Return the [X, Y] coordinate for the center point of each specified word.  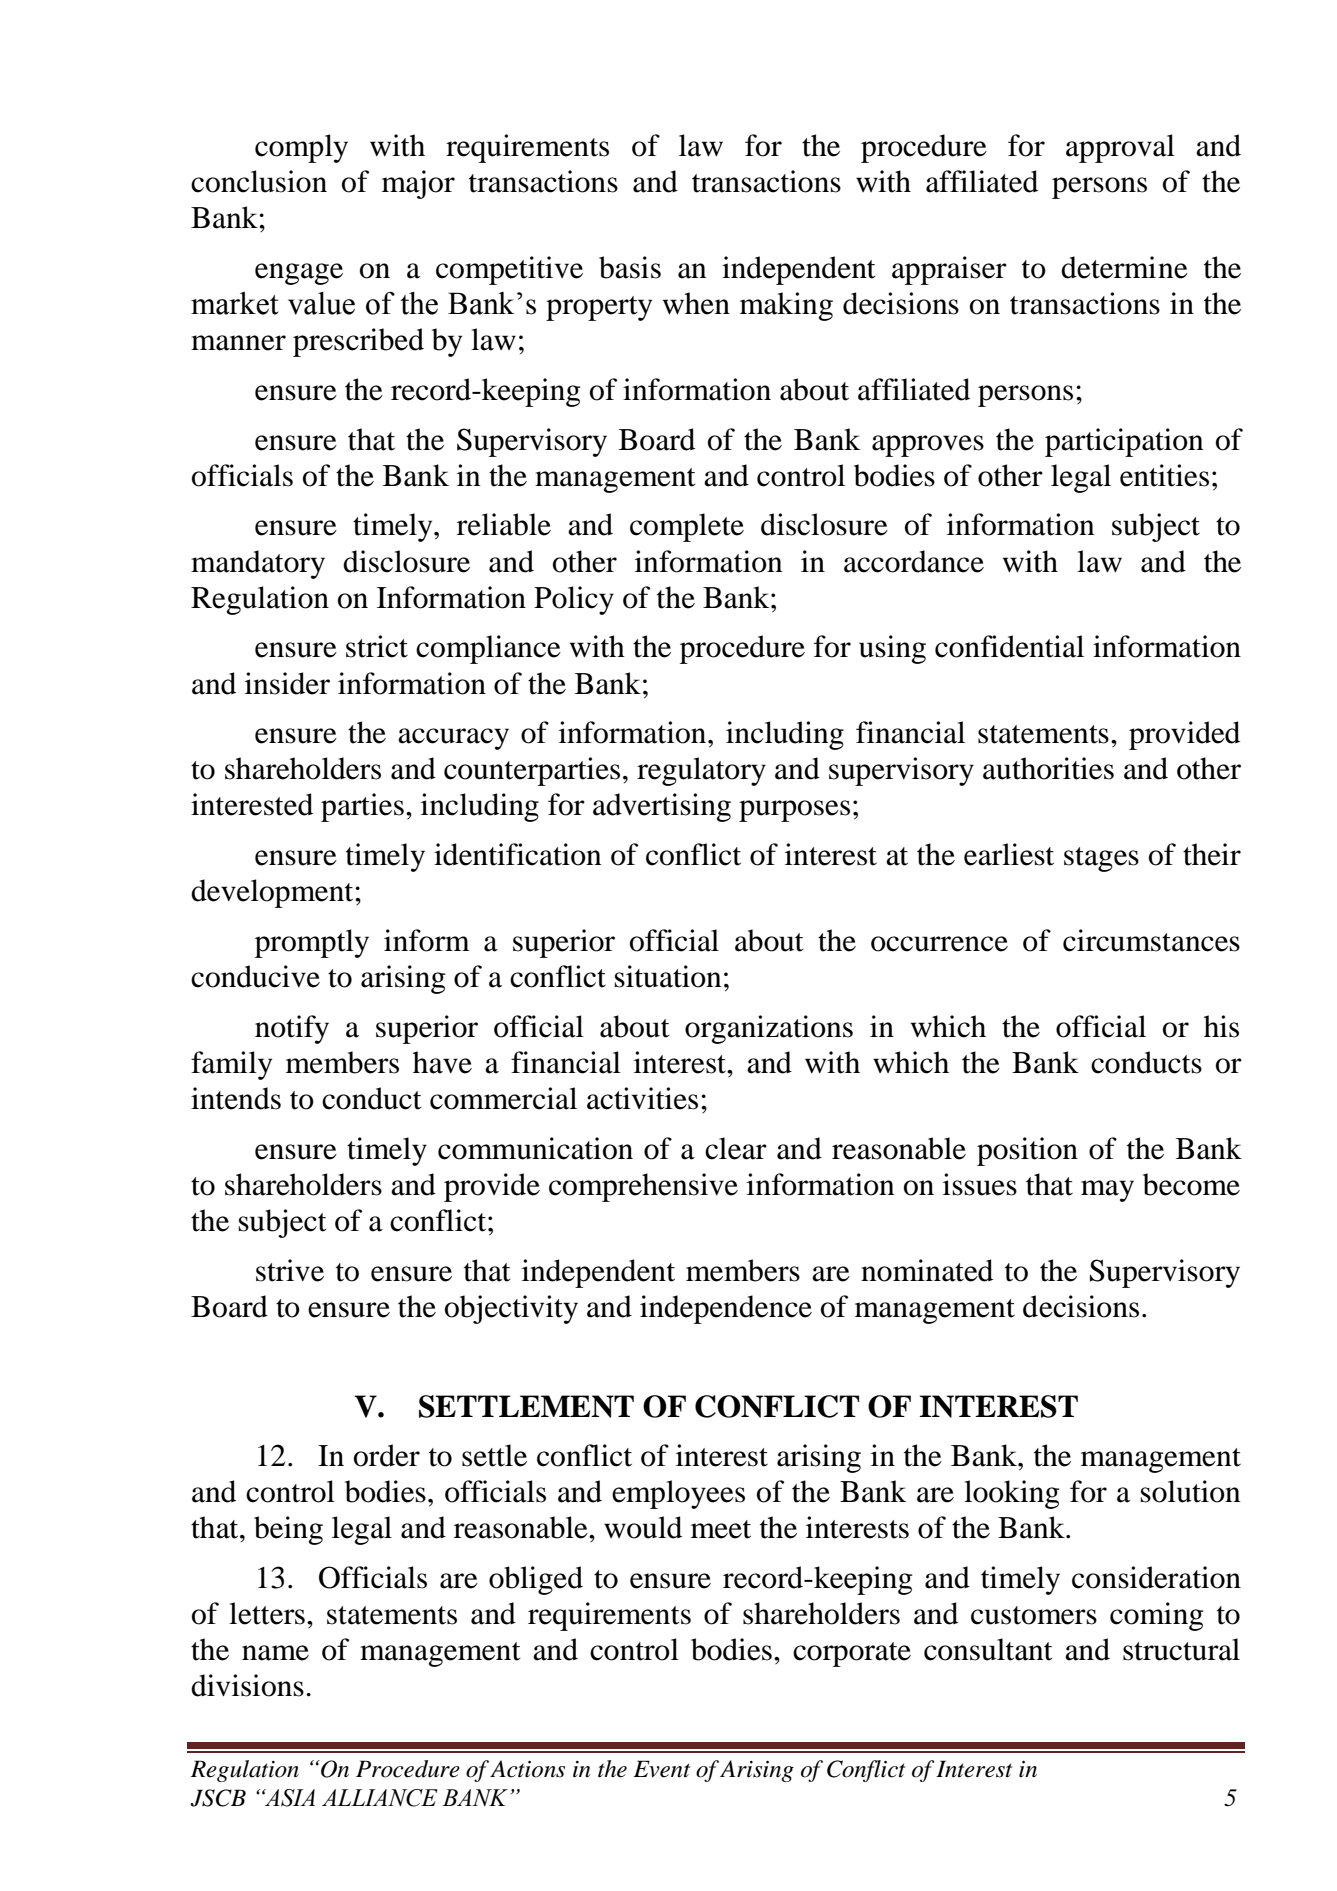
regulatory [701, 771]
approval [1120, 148]
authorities [1048, 768]
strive [290, 1270]
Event [661, 1769]
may [1107, 1191]
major [418, 184]
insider [287, 683]
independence [726, 1309]
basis [630, 267]
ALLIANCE [380, 1798]
